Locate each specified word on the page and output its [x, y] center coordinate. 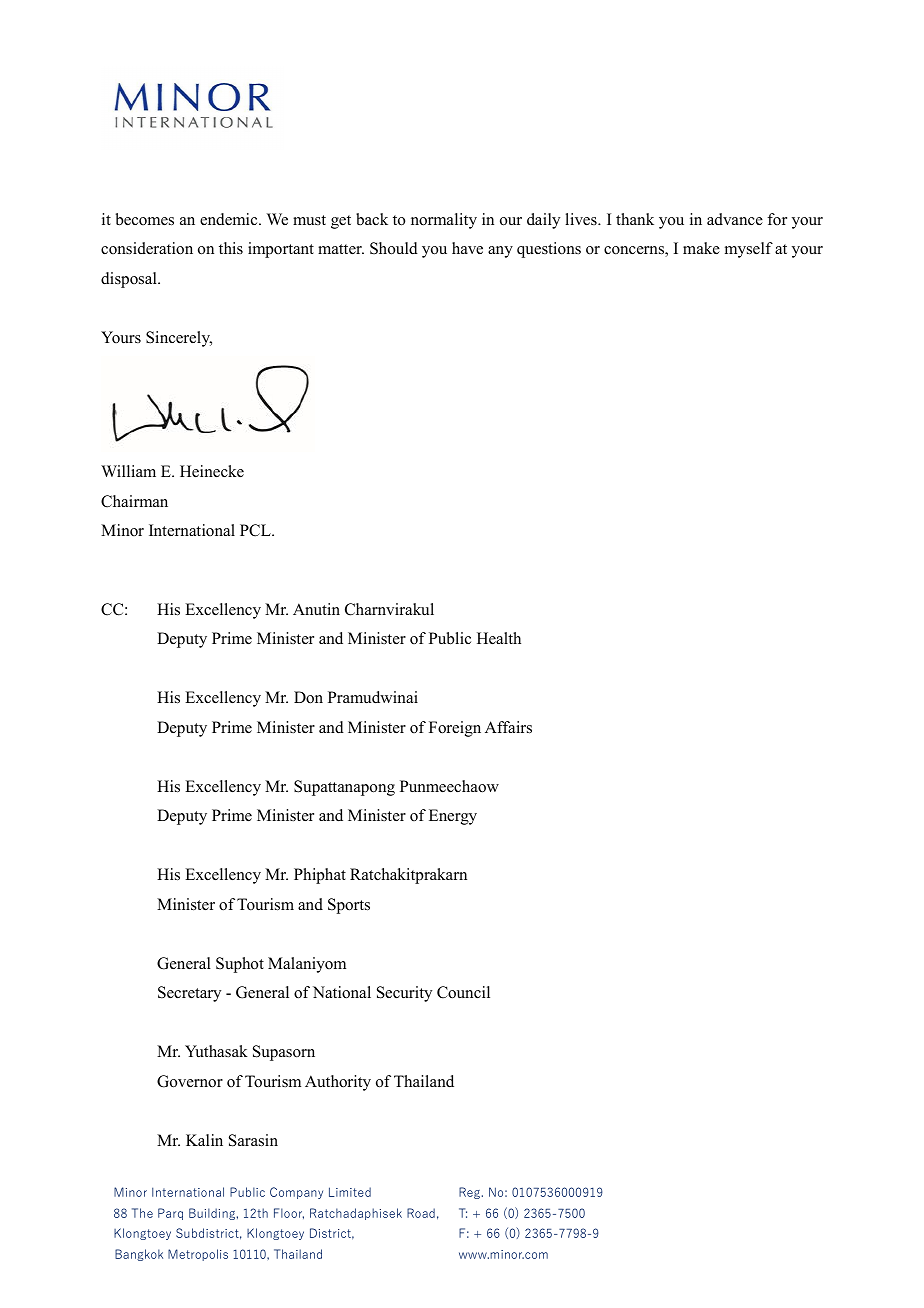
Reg [469, 1193]
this [231, 248]
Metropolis [198, 1255]
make [701, 248]
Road [421, 1213]
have [467, 248]
